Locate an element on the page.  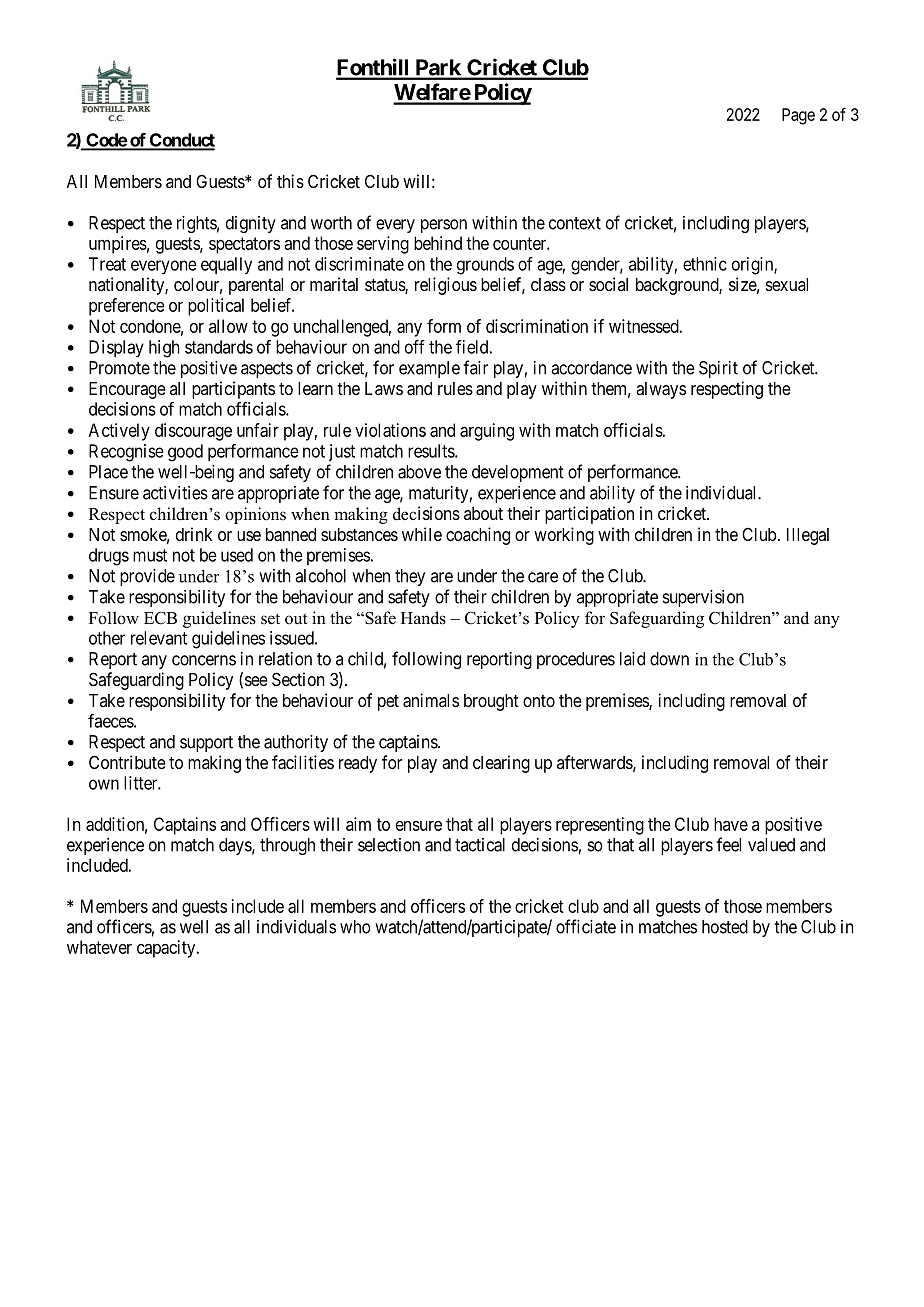
Code is located at coordinates (106, 141).
